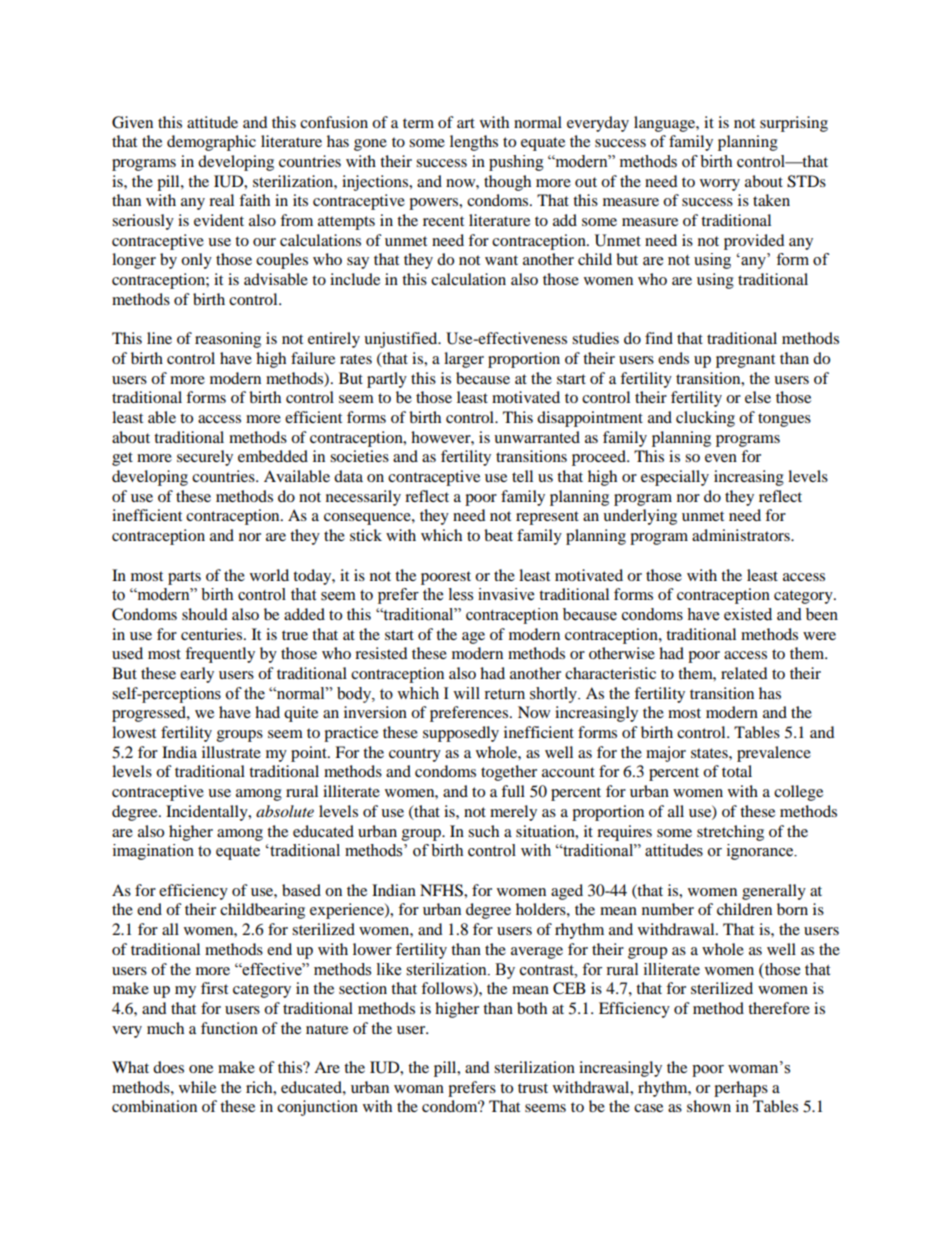  Describe the element at coordinates (228, 340) in the page. I see `reasoning` at that location.
